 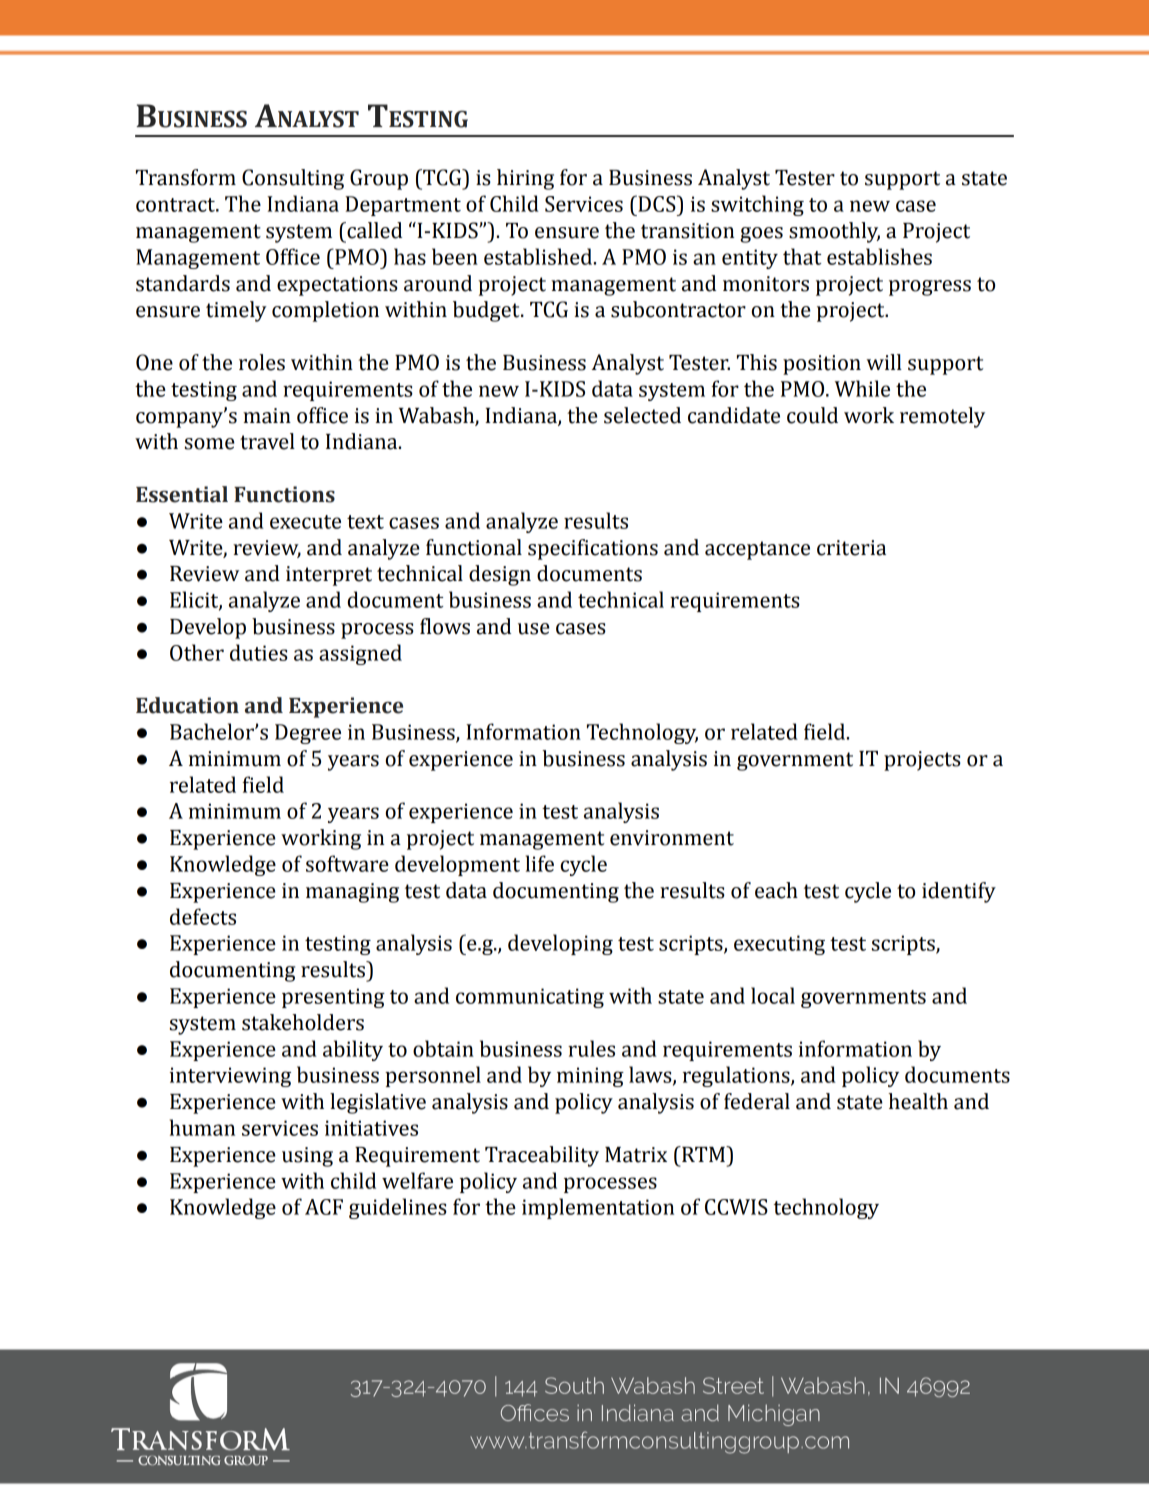 I want to click on hiring, so click(x=525, y=179).
